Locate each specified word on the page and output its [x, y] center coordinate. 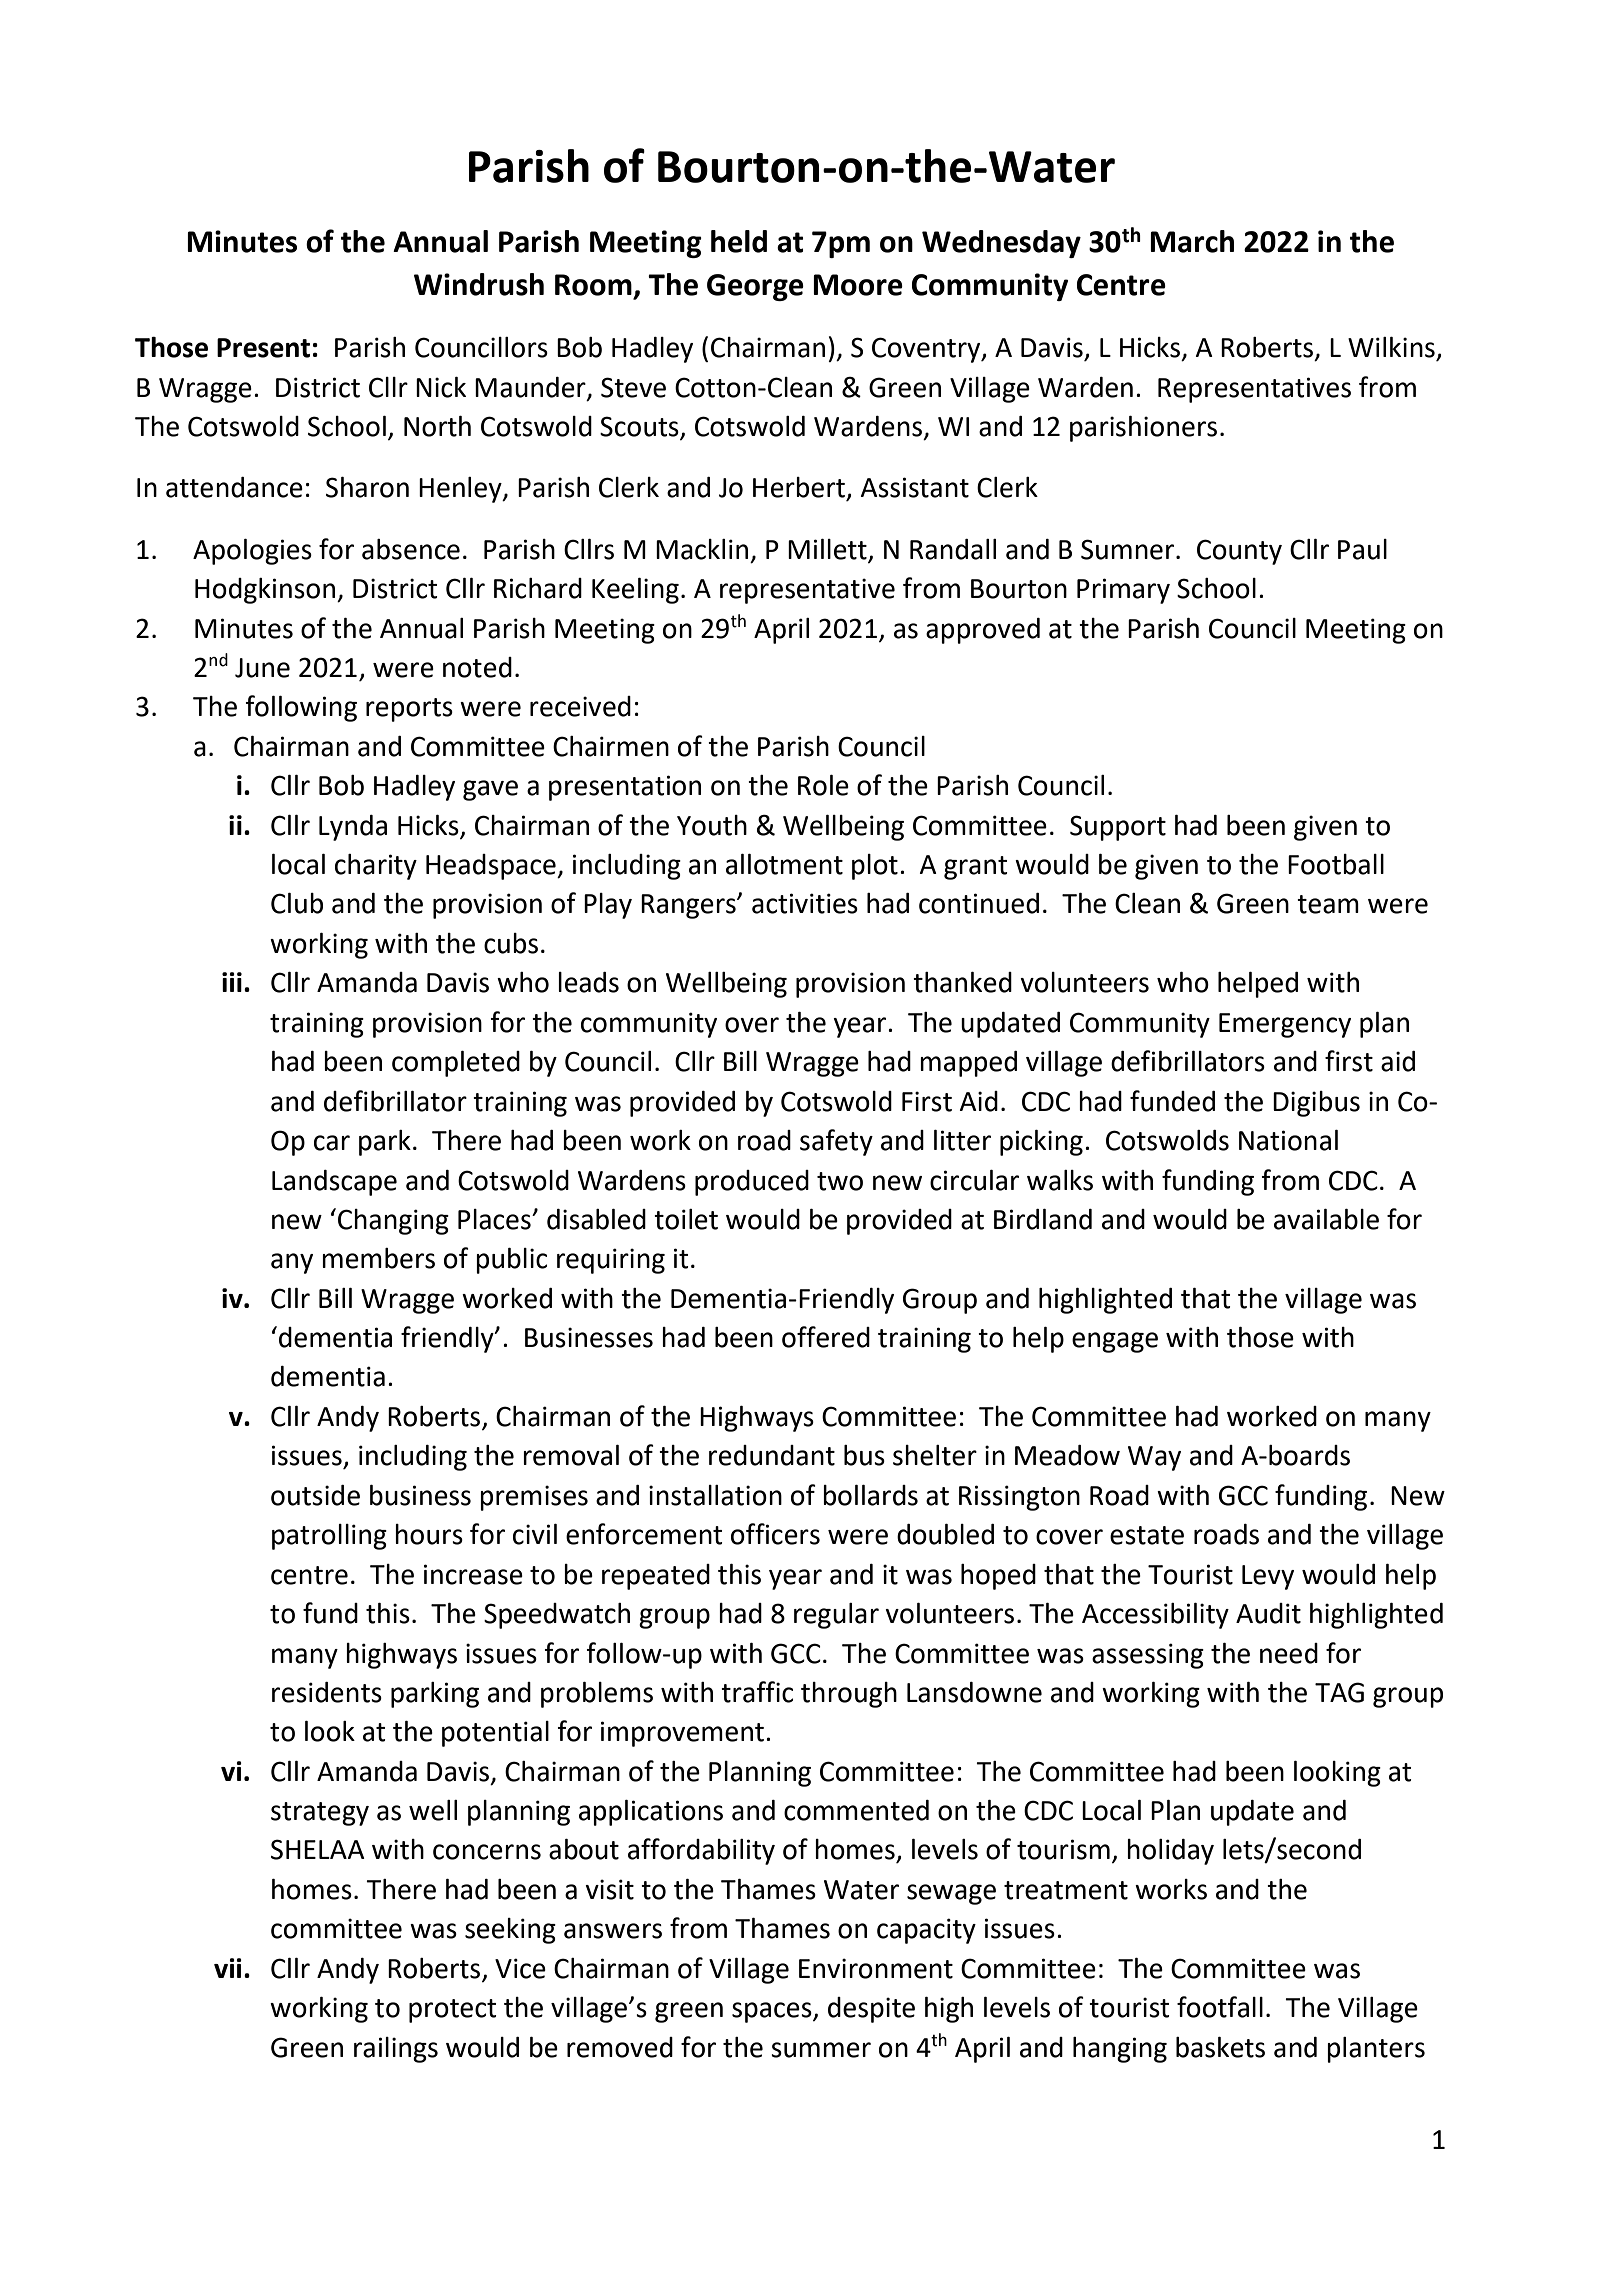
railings [396, 2050]
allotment [784, 864]
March [1192, 241]
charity [376, 867]
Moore [858, 285]
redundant [772, 1455]
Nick [441, 387]
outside [315, 1495]
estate [1147, 1535]
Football [1336, 864]
